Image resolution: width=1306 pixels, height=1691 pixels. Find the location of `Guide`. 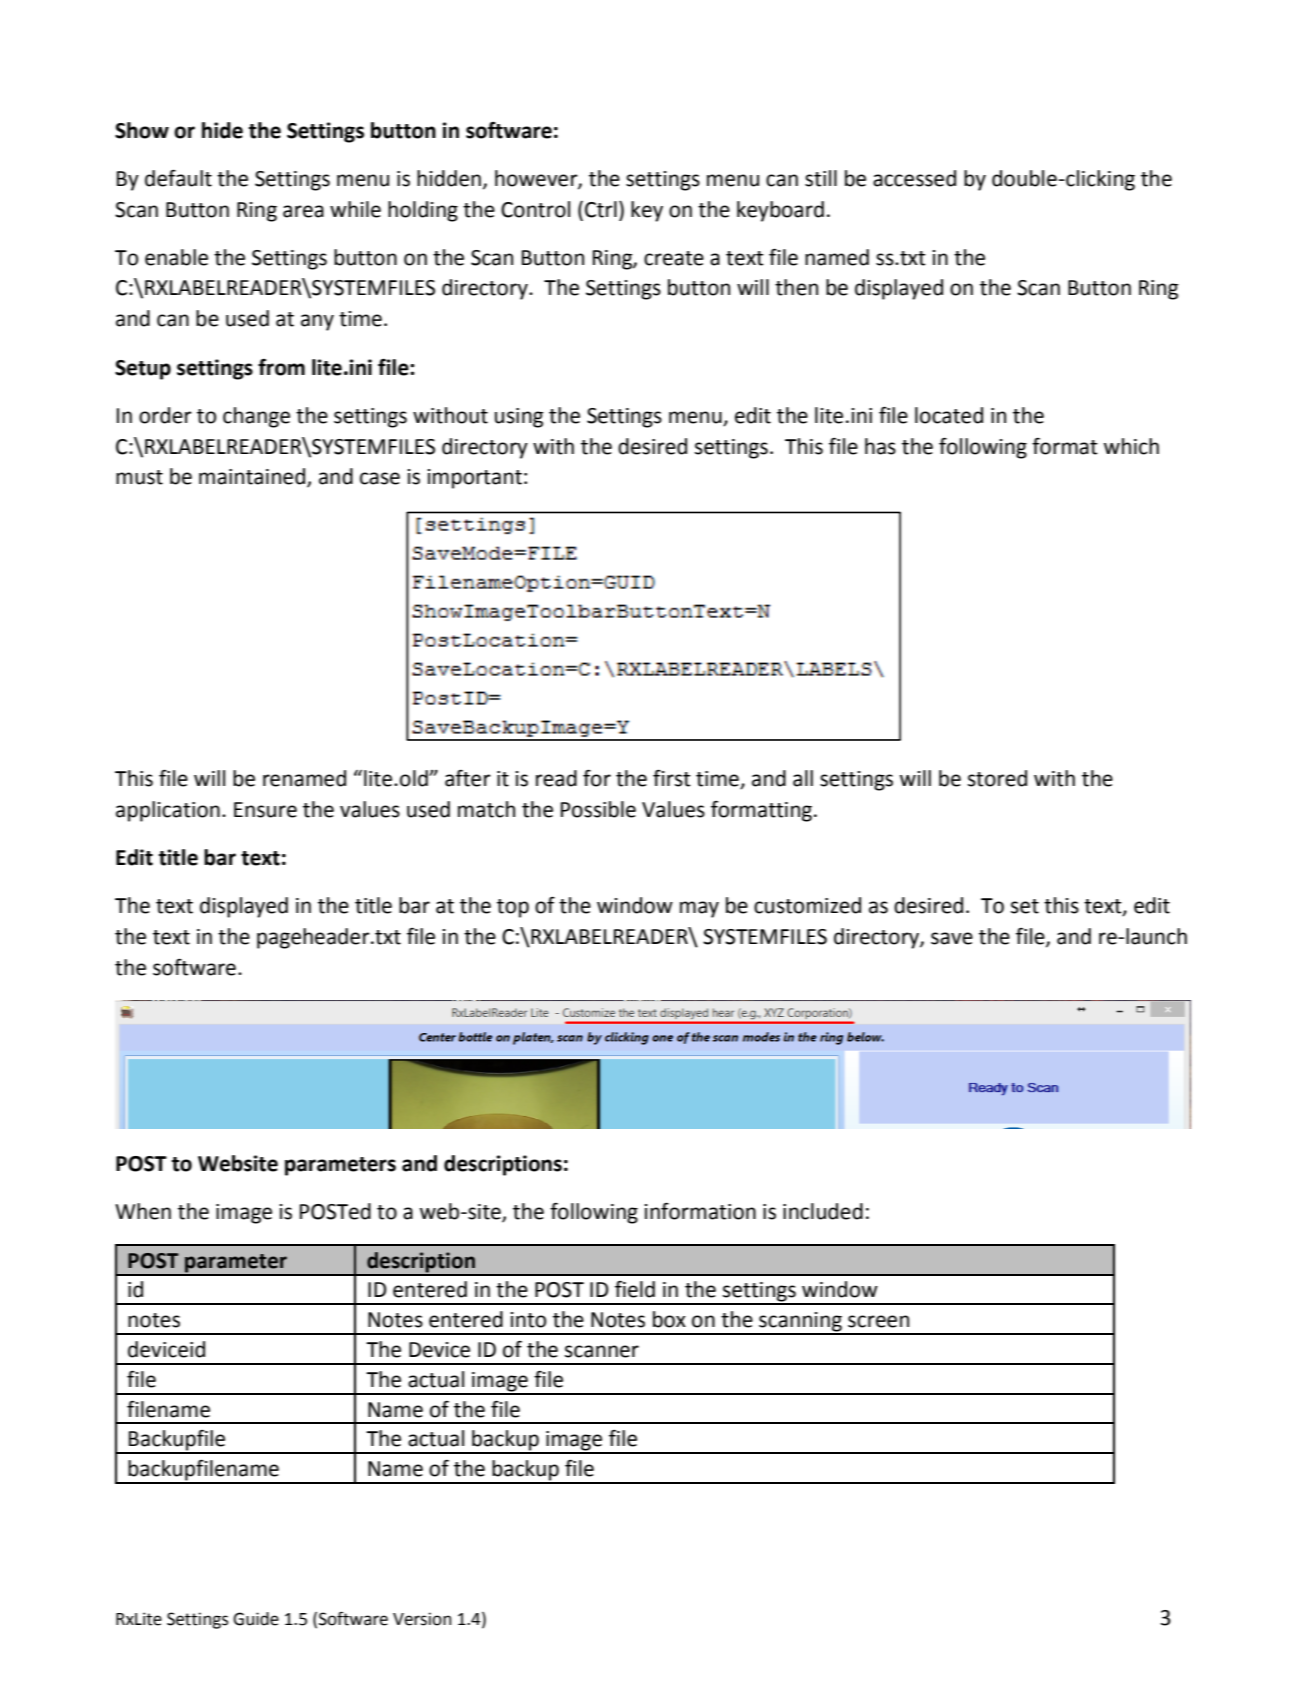

Guide is located at coordinates (256, 1619).
